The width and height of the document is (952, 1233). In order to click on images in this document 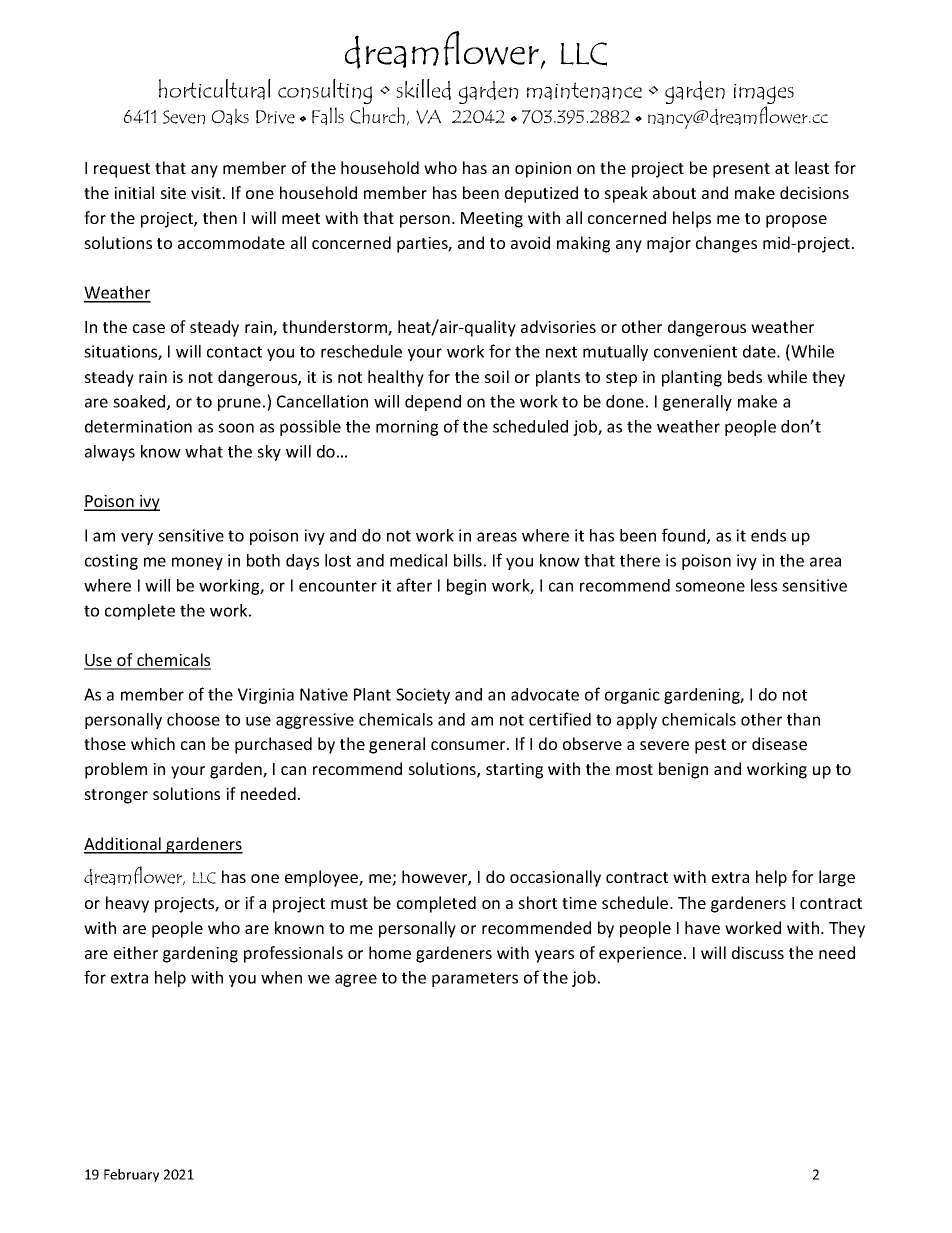, I will do `click(764, 95)`.
